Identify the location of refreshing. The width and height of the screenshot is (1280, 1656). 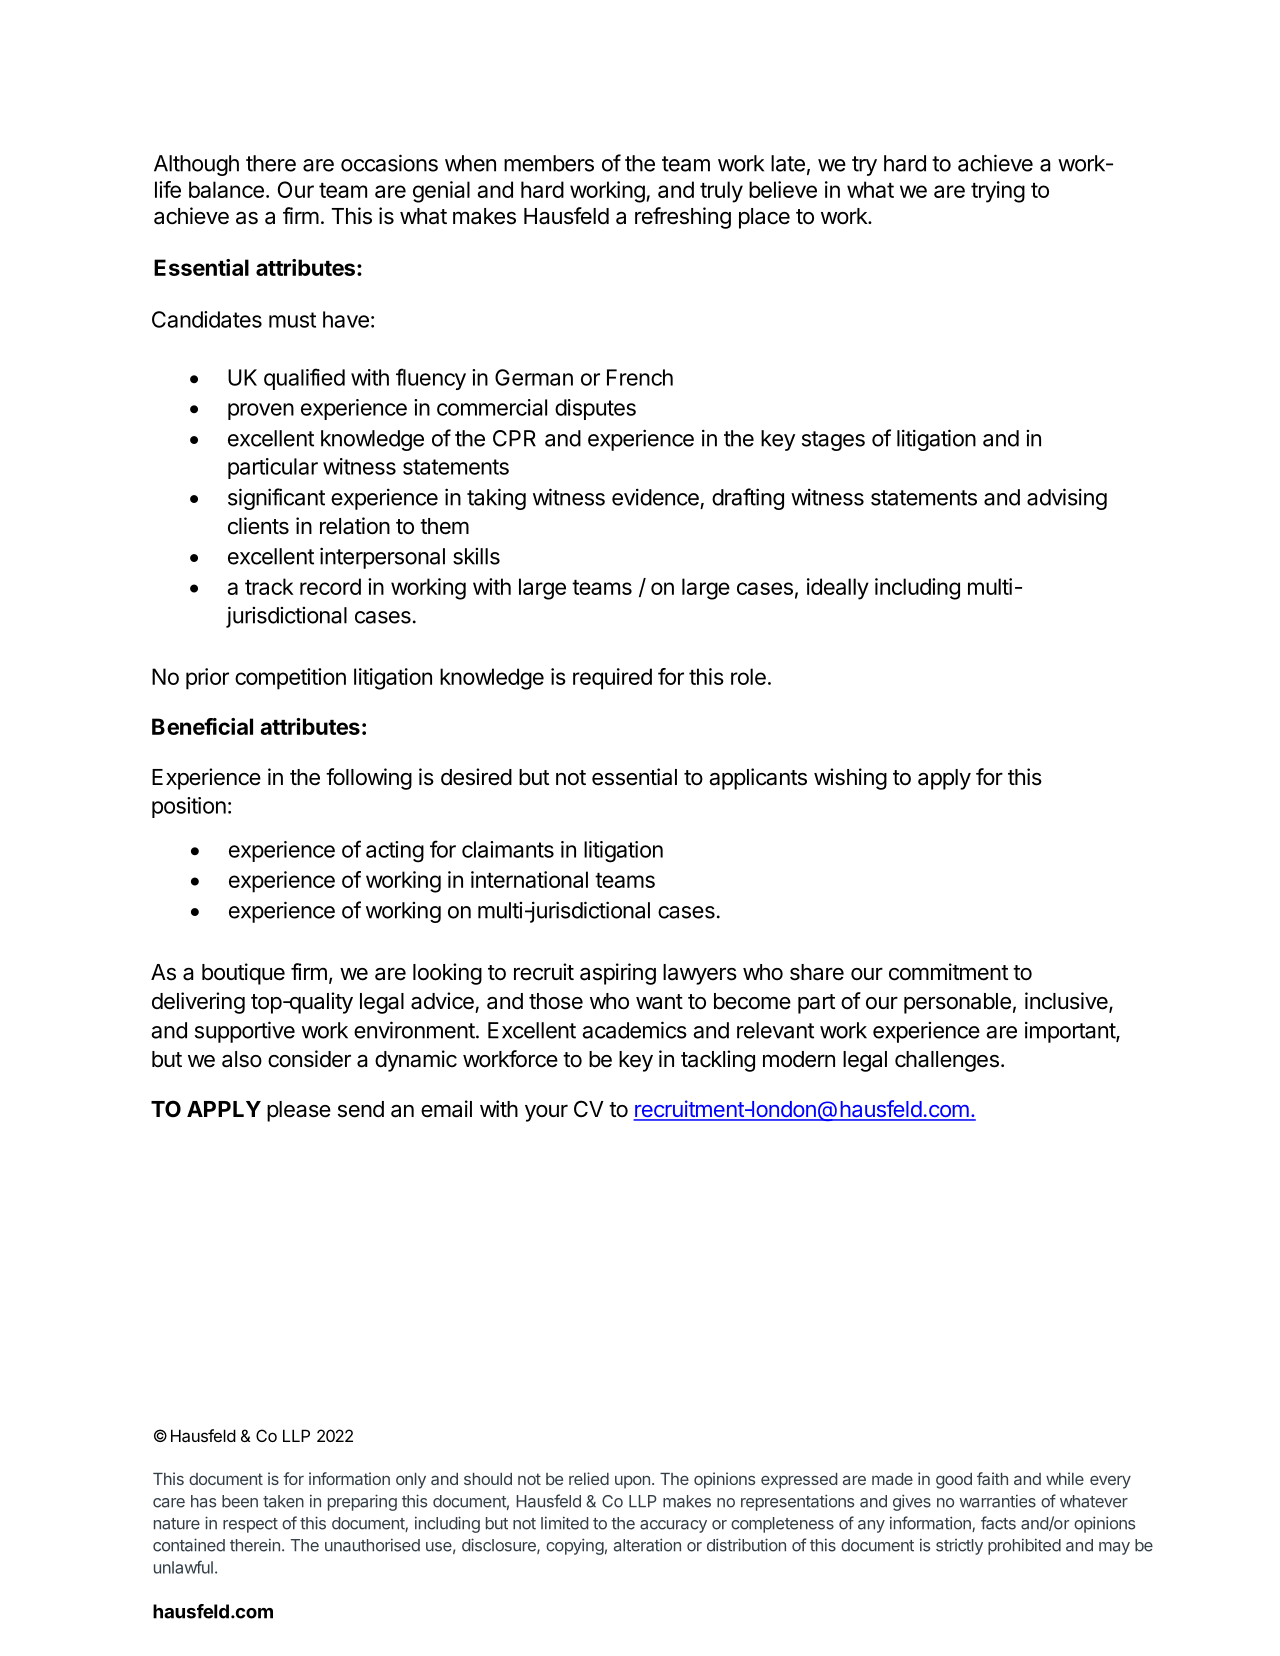
(683, 218).
